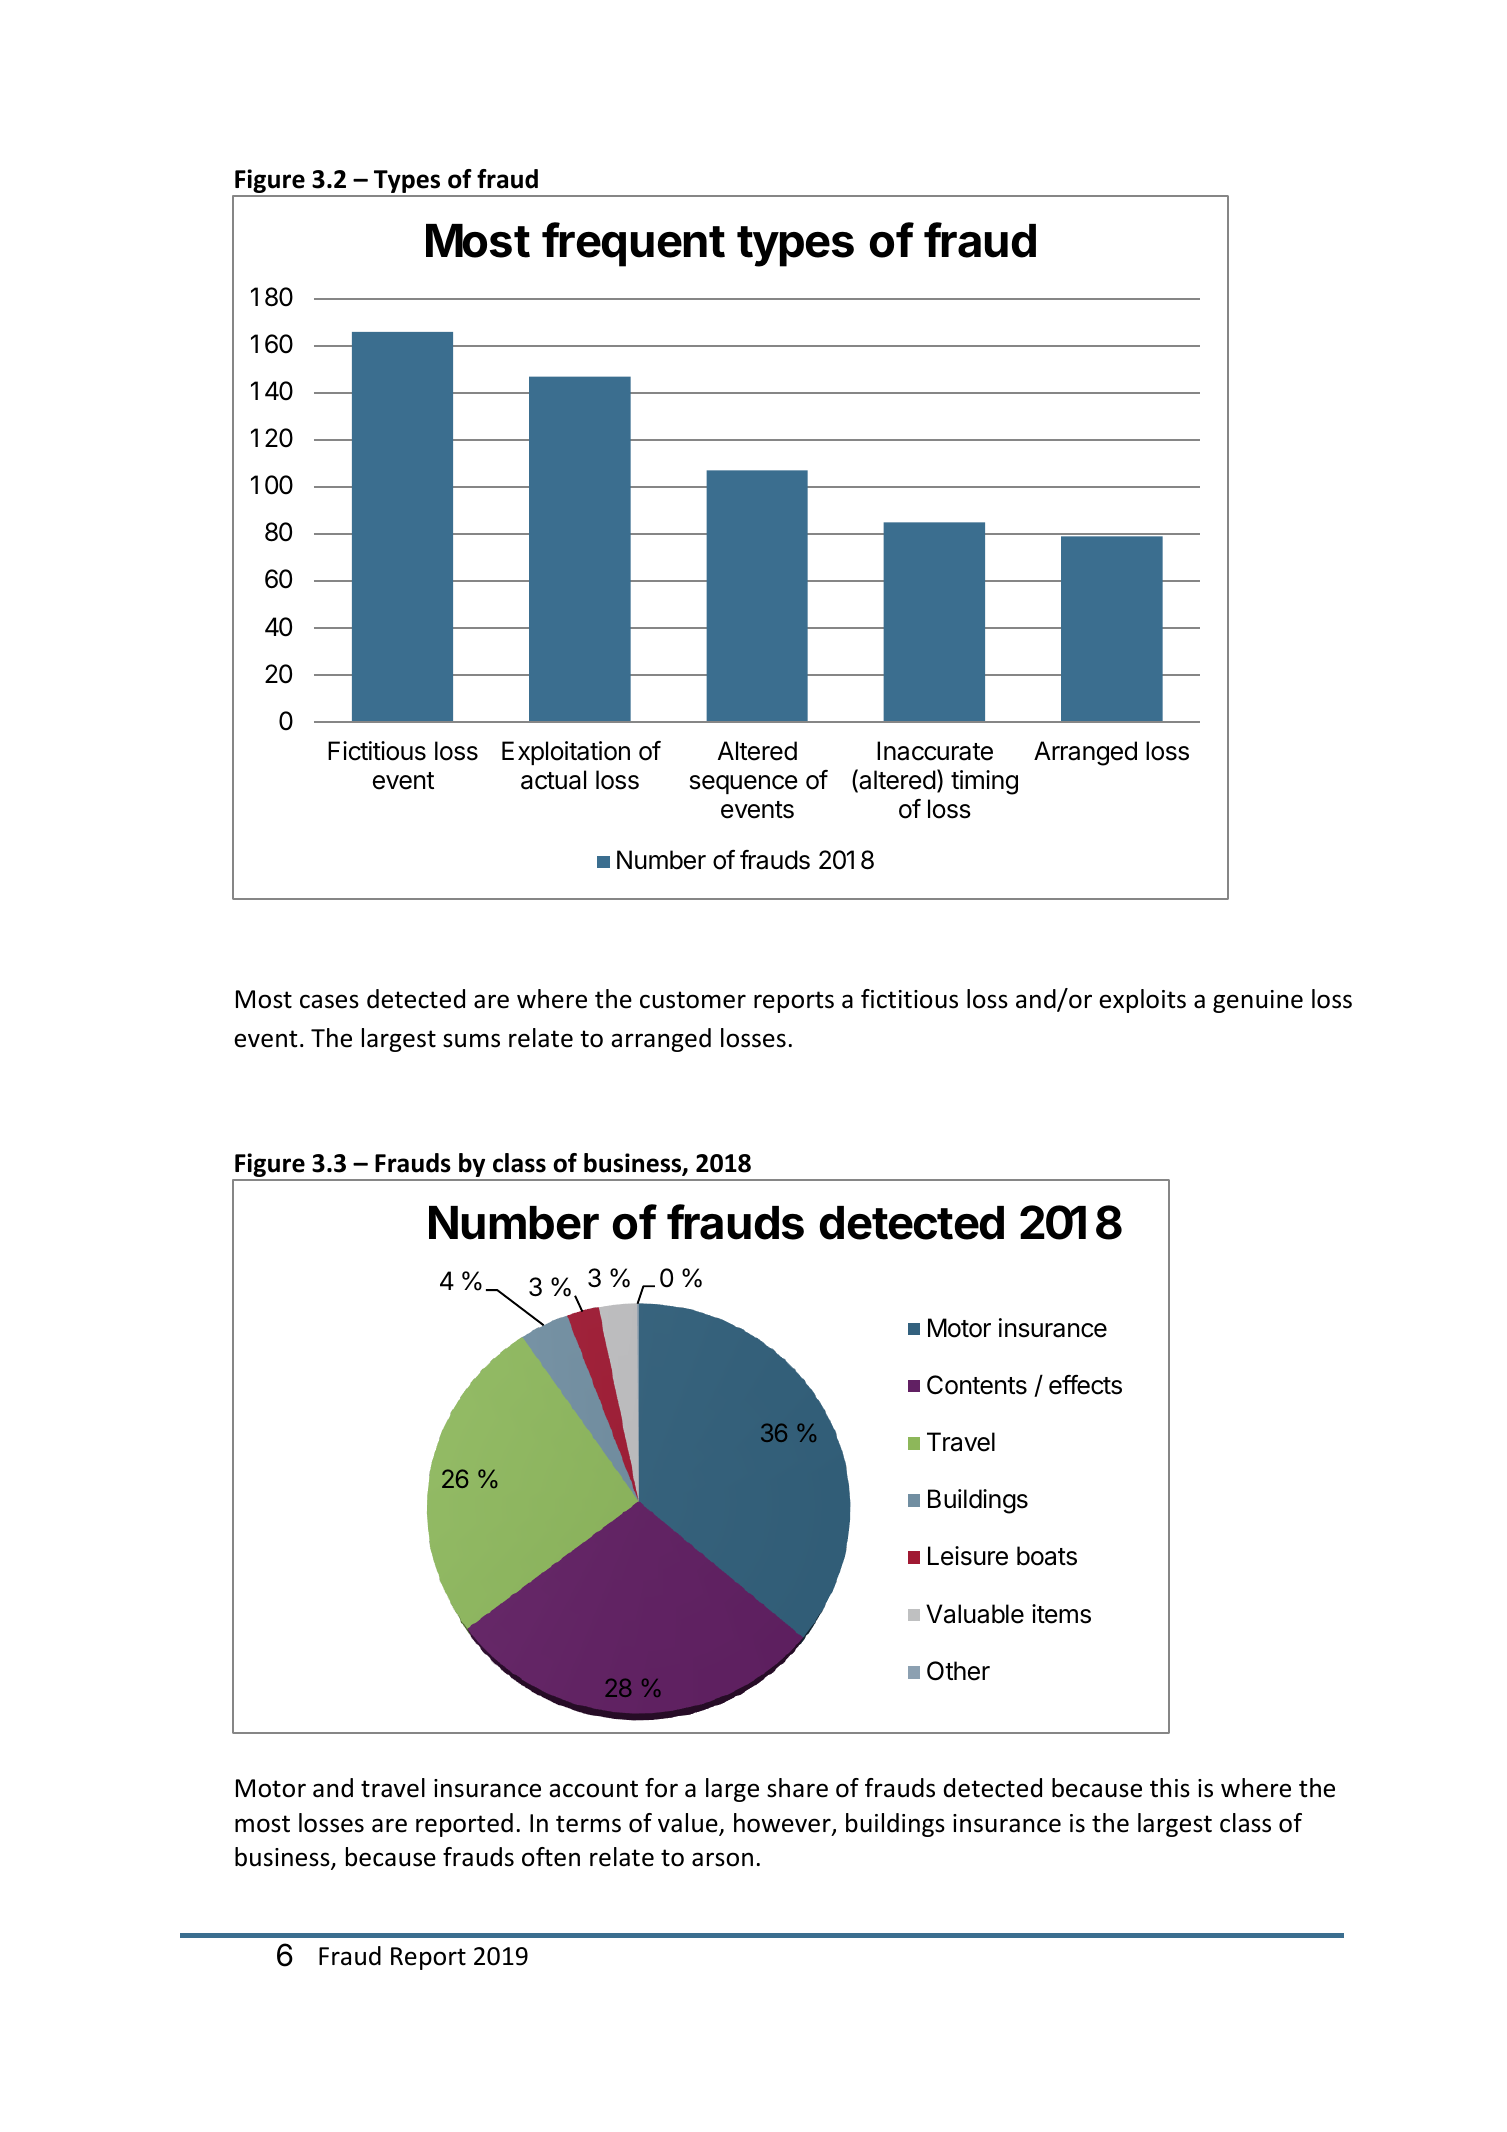 The width and height of the screenshot is (1507, 2132). What do you see at coordinates (551, 1857) in the screenshot?
I see `often` at bounding box center [551, 1857].
